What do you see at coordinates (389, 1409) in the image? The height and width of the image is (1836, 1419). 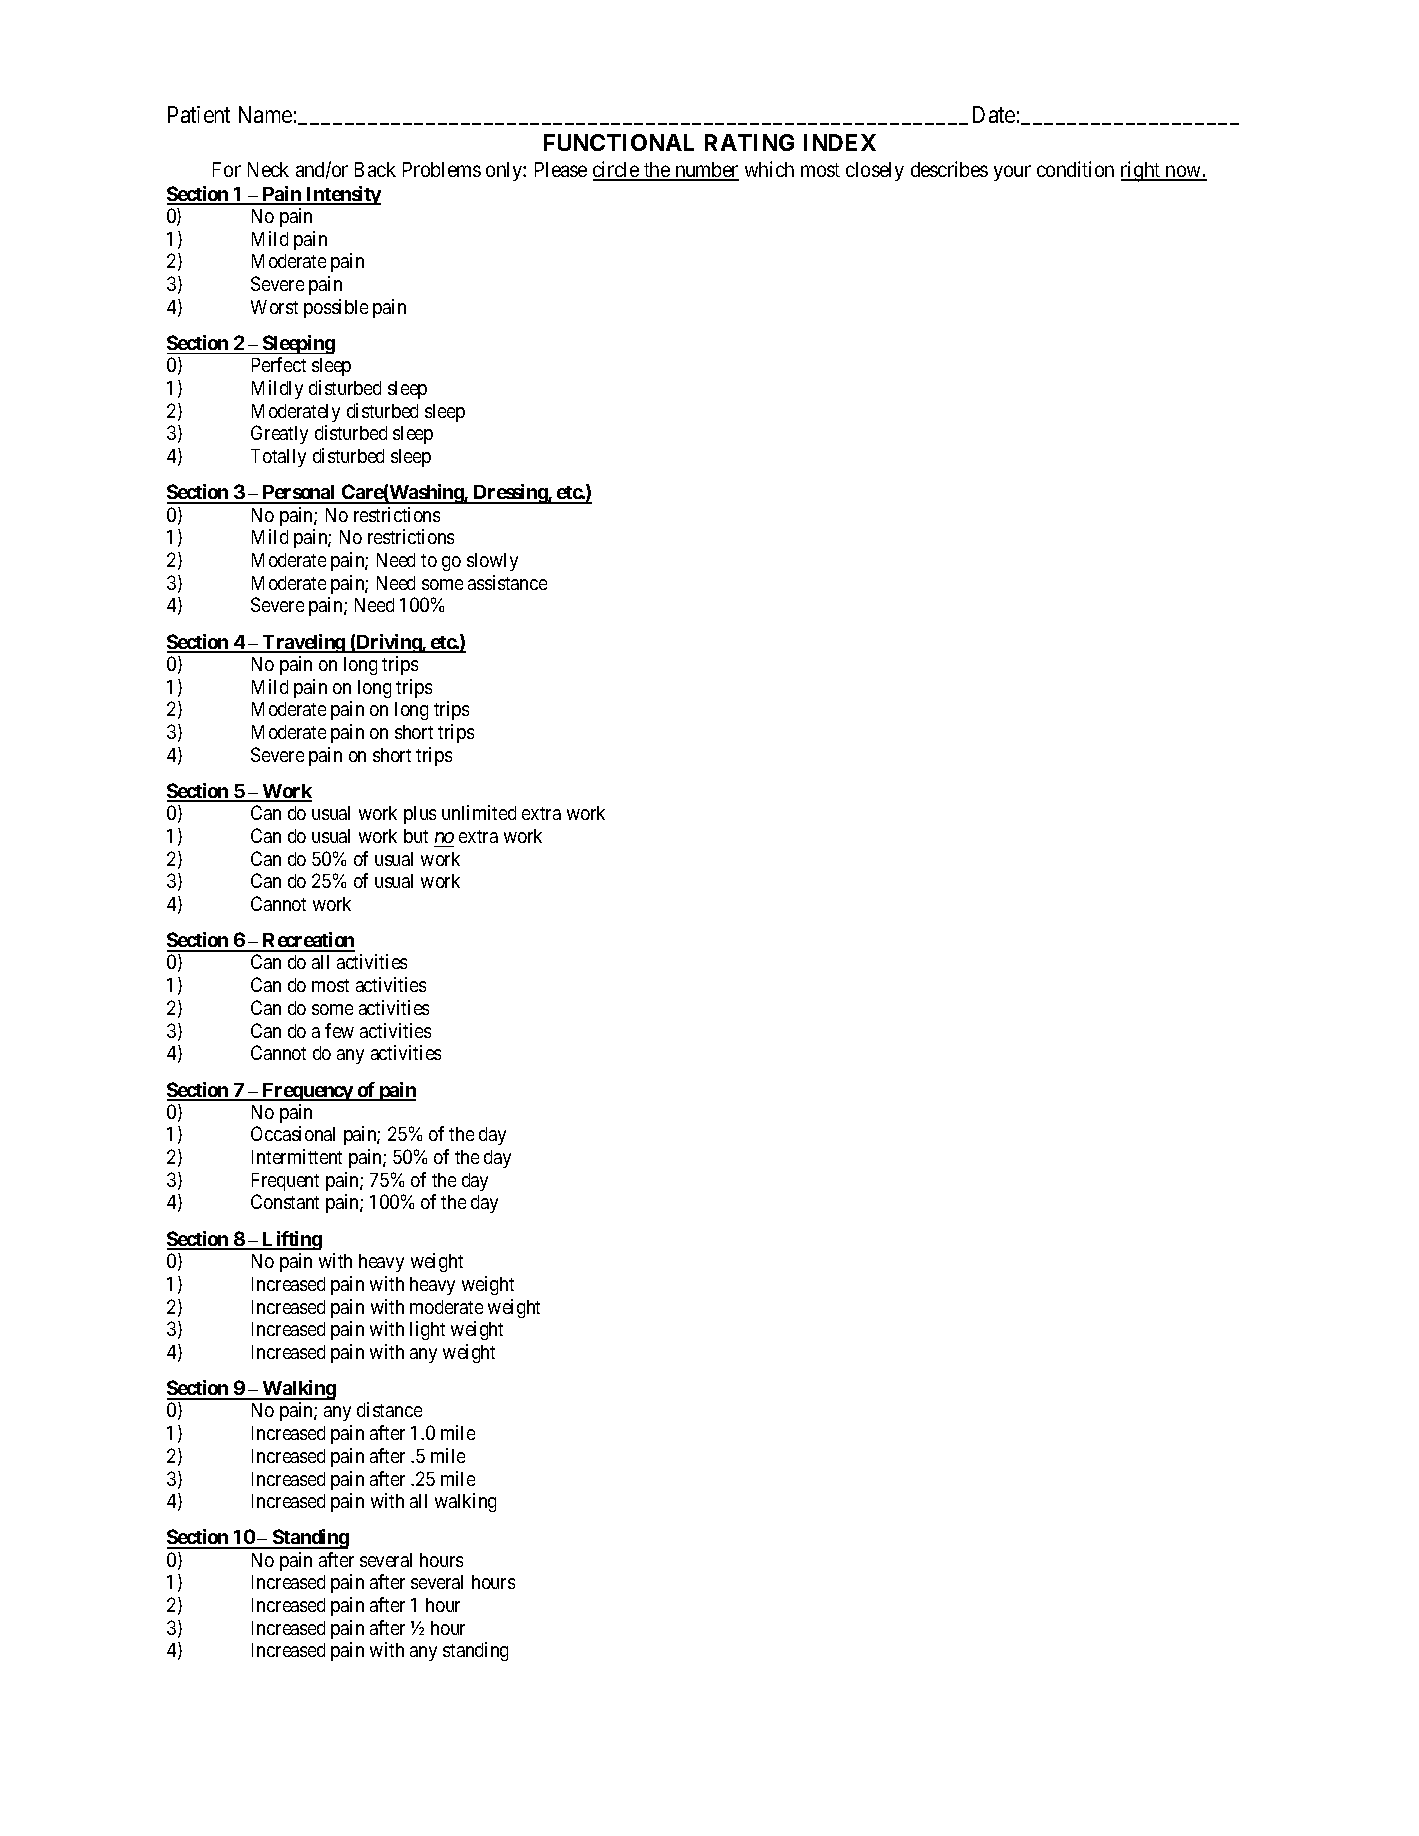 I see `distance` at bounding box center [389, 1409].
